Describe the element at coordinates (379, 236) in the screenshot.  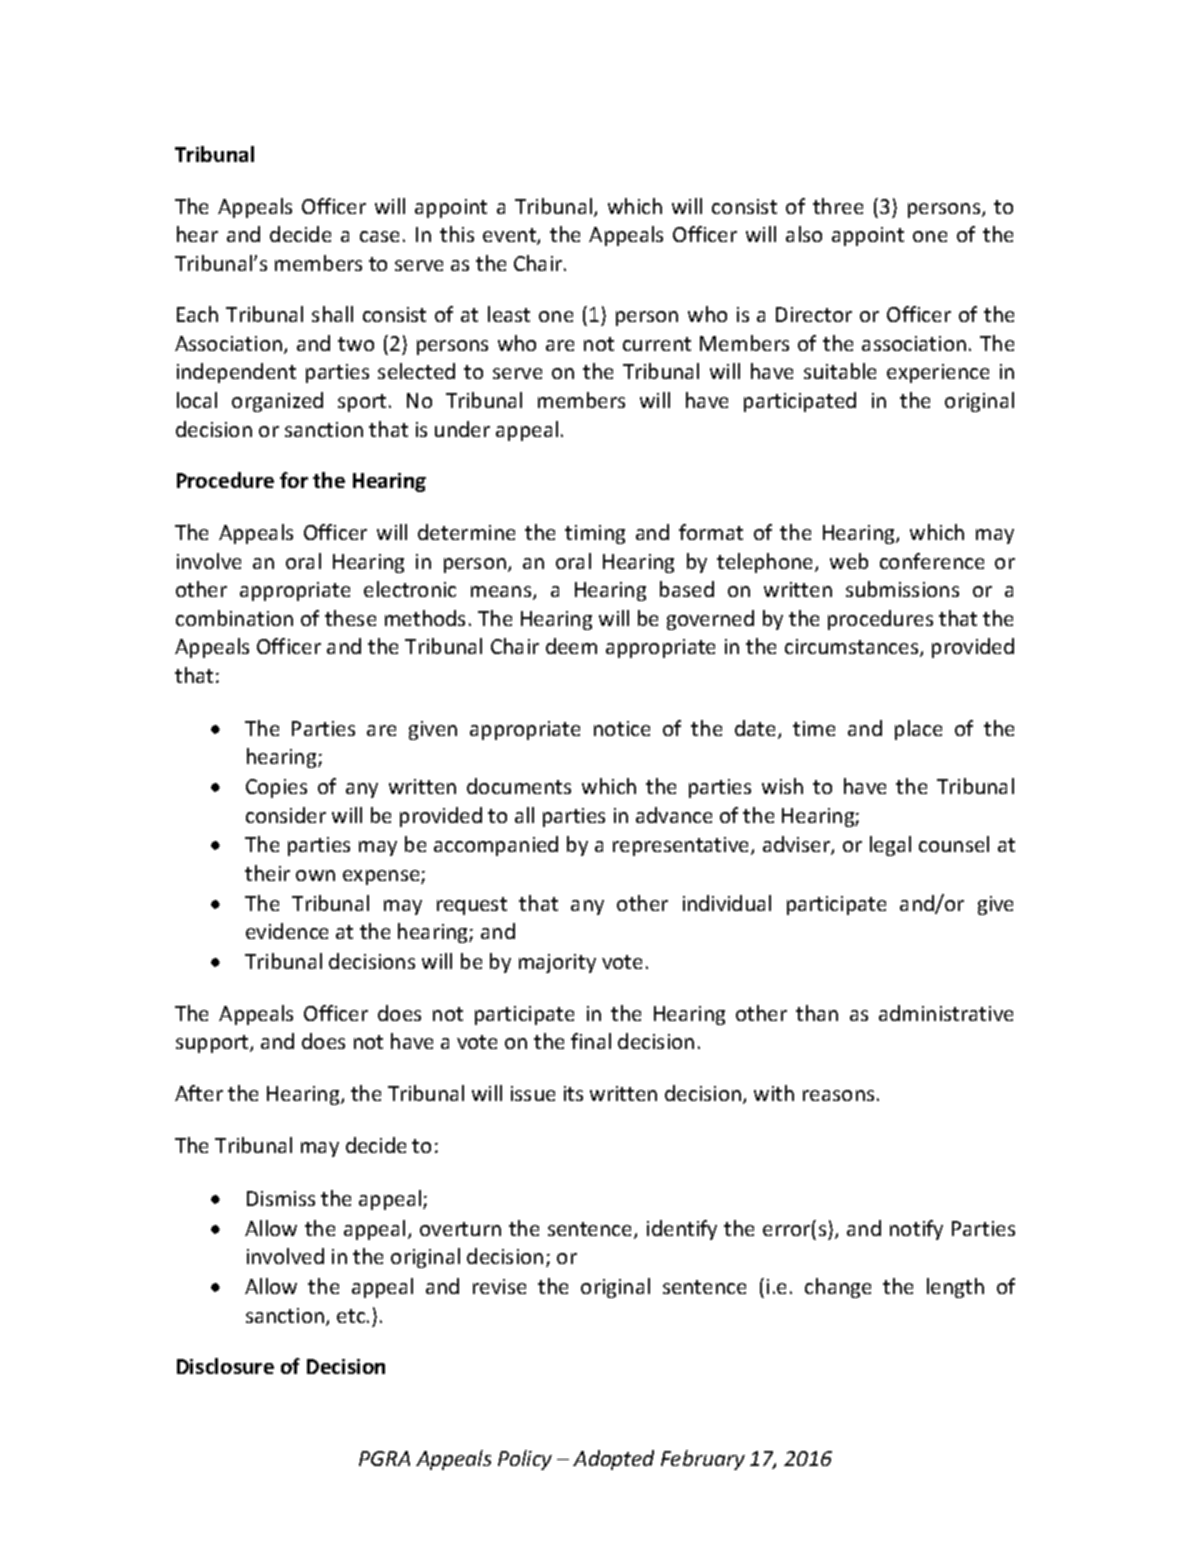
I see `case` at that location.
